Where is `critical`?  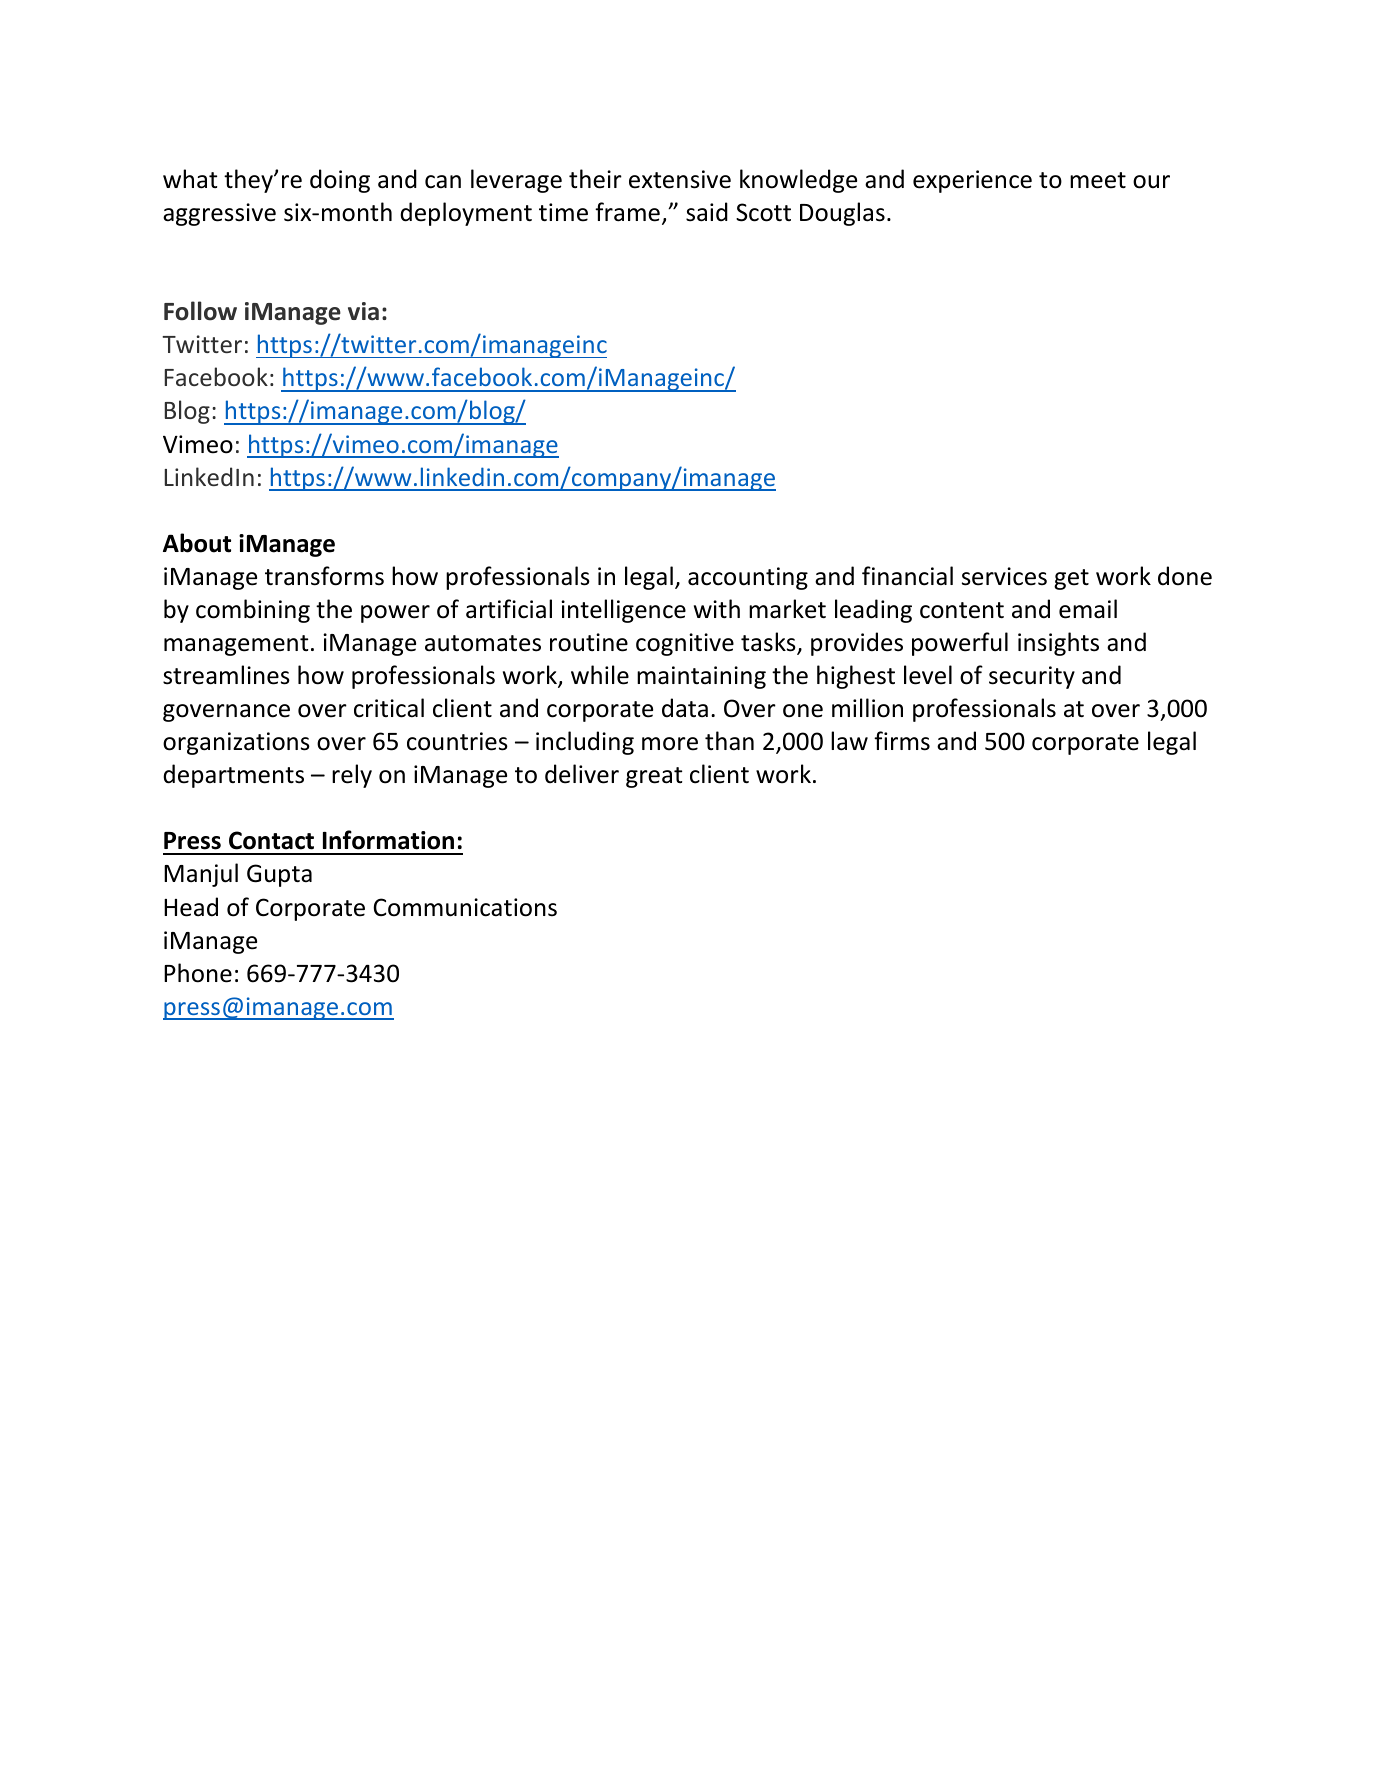 critical is located at coordinates (389, 708).
